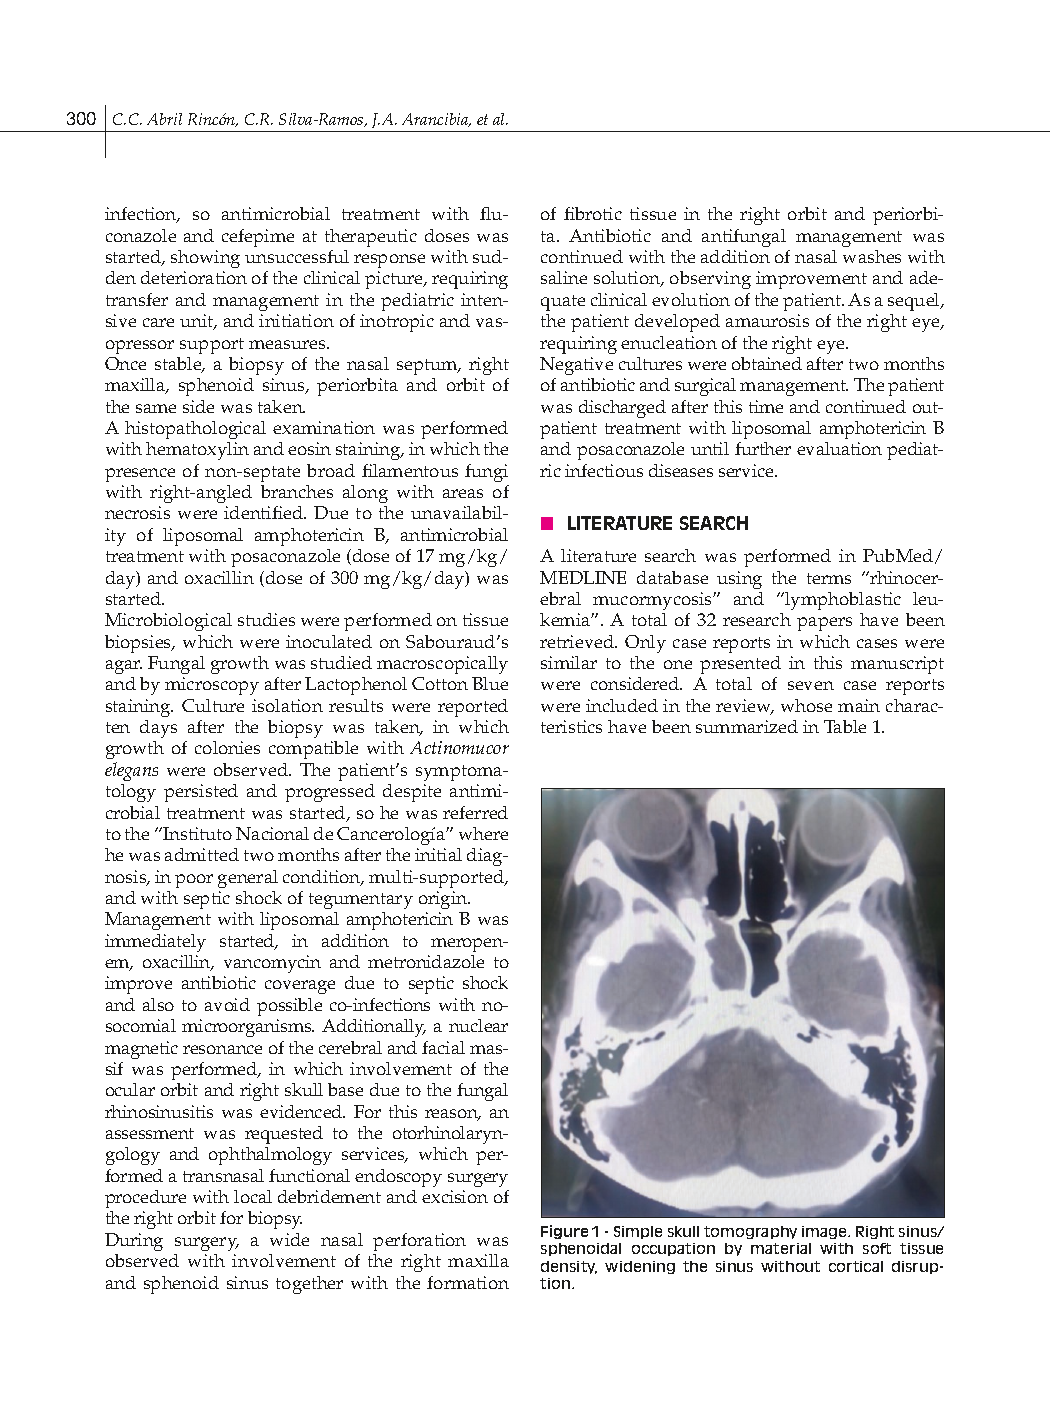  What do you see at coordinates (490, 683) in the screenshot?
I see `Blue` at bounding box center [490, 683].
